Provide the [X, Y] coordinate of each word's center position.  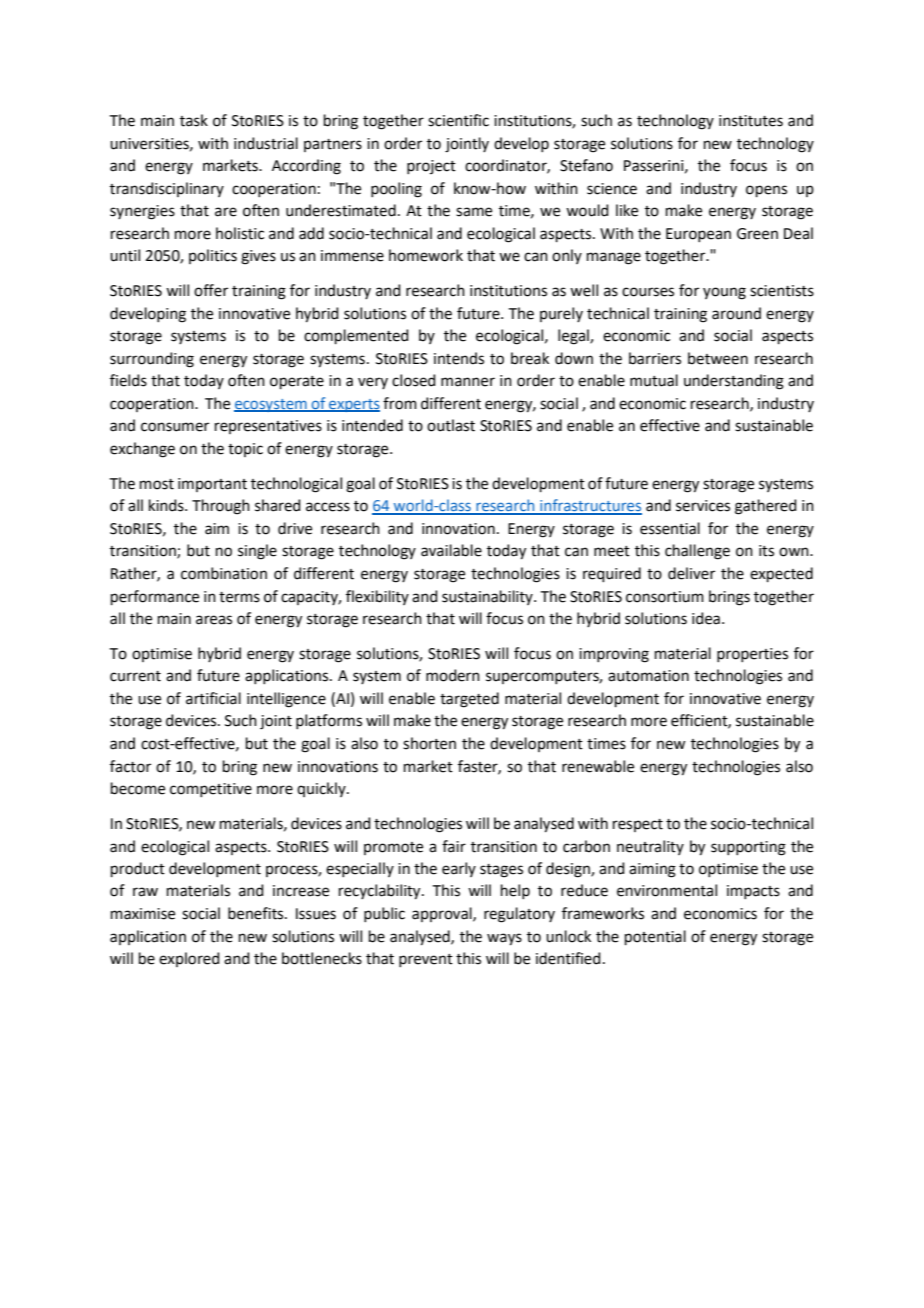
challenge [697, 552]
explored [189, 959]
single [257, 552]
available [451, 550]
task [194, 120]
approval [443, 914]
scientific [458, 120]
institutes [751, 121]
